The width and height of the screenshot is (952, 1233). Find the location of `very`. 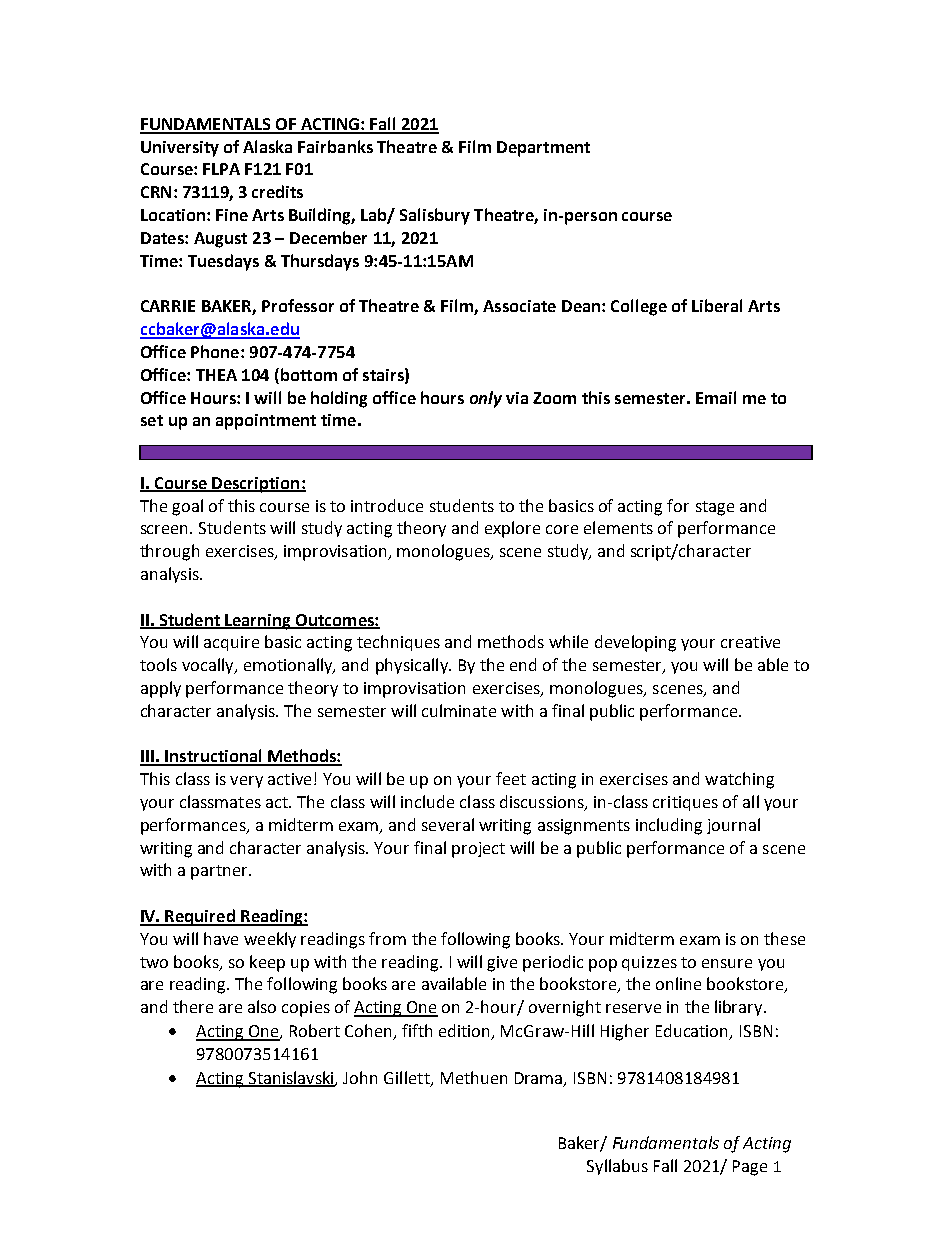

very is located at coordinates (246, 782).
